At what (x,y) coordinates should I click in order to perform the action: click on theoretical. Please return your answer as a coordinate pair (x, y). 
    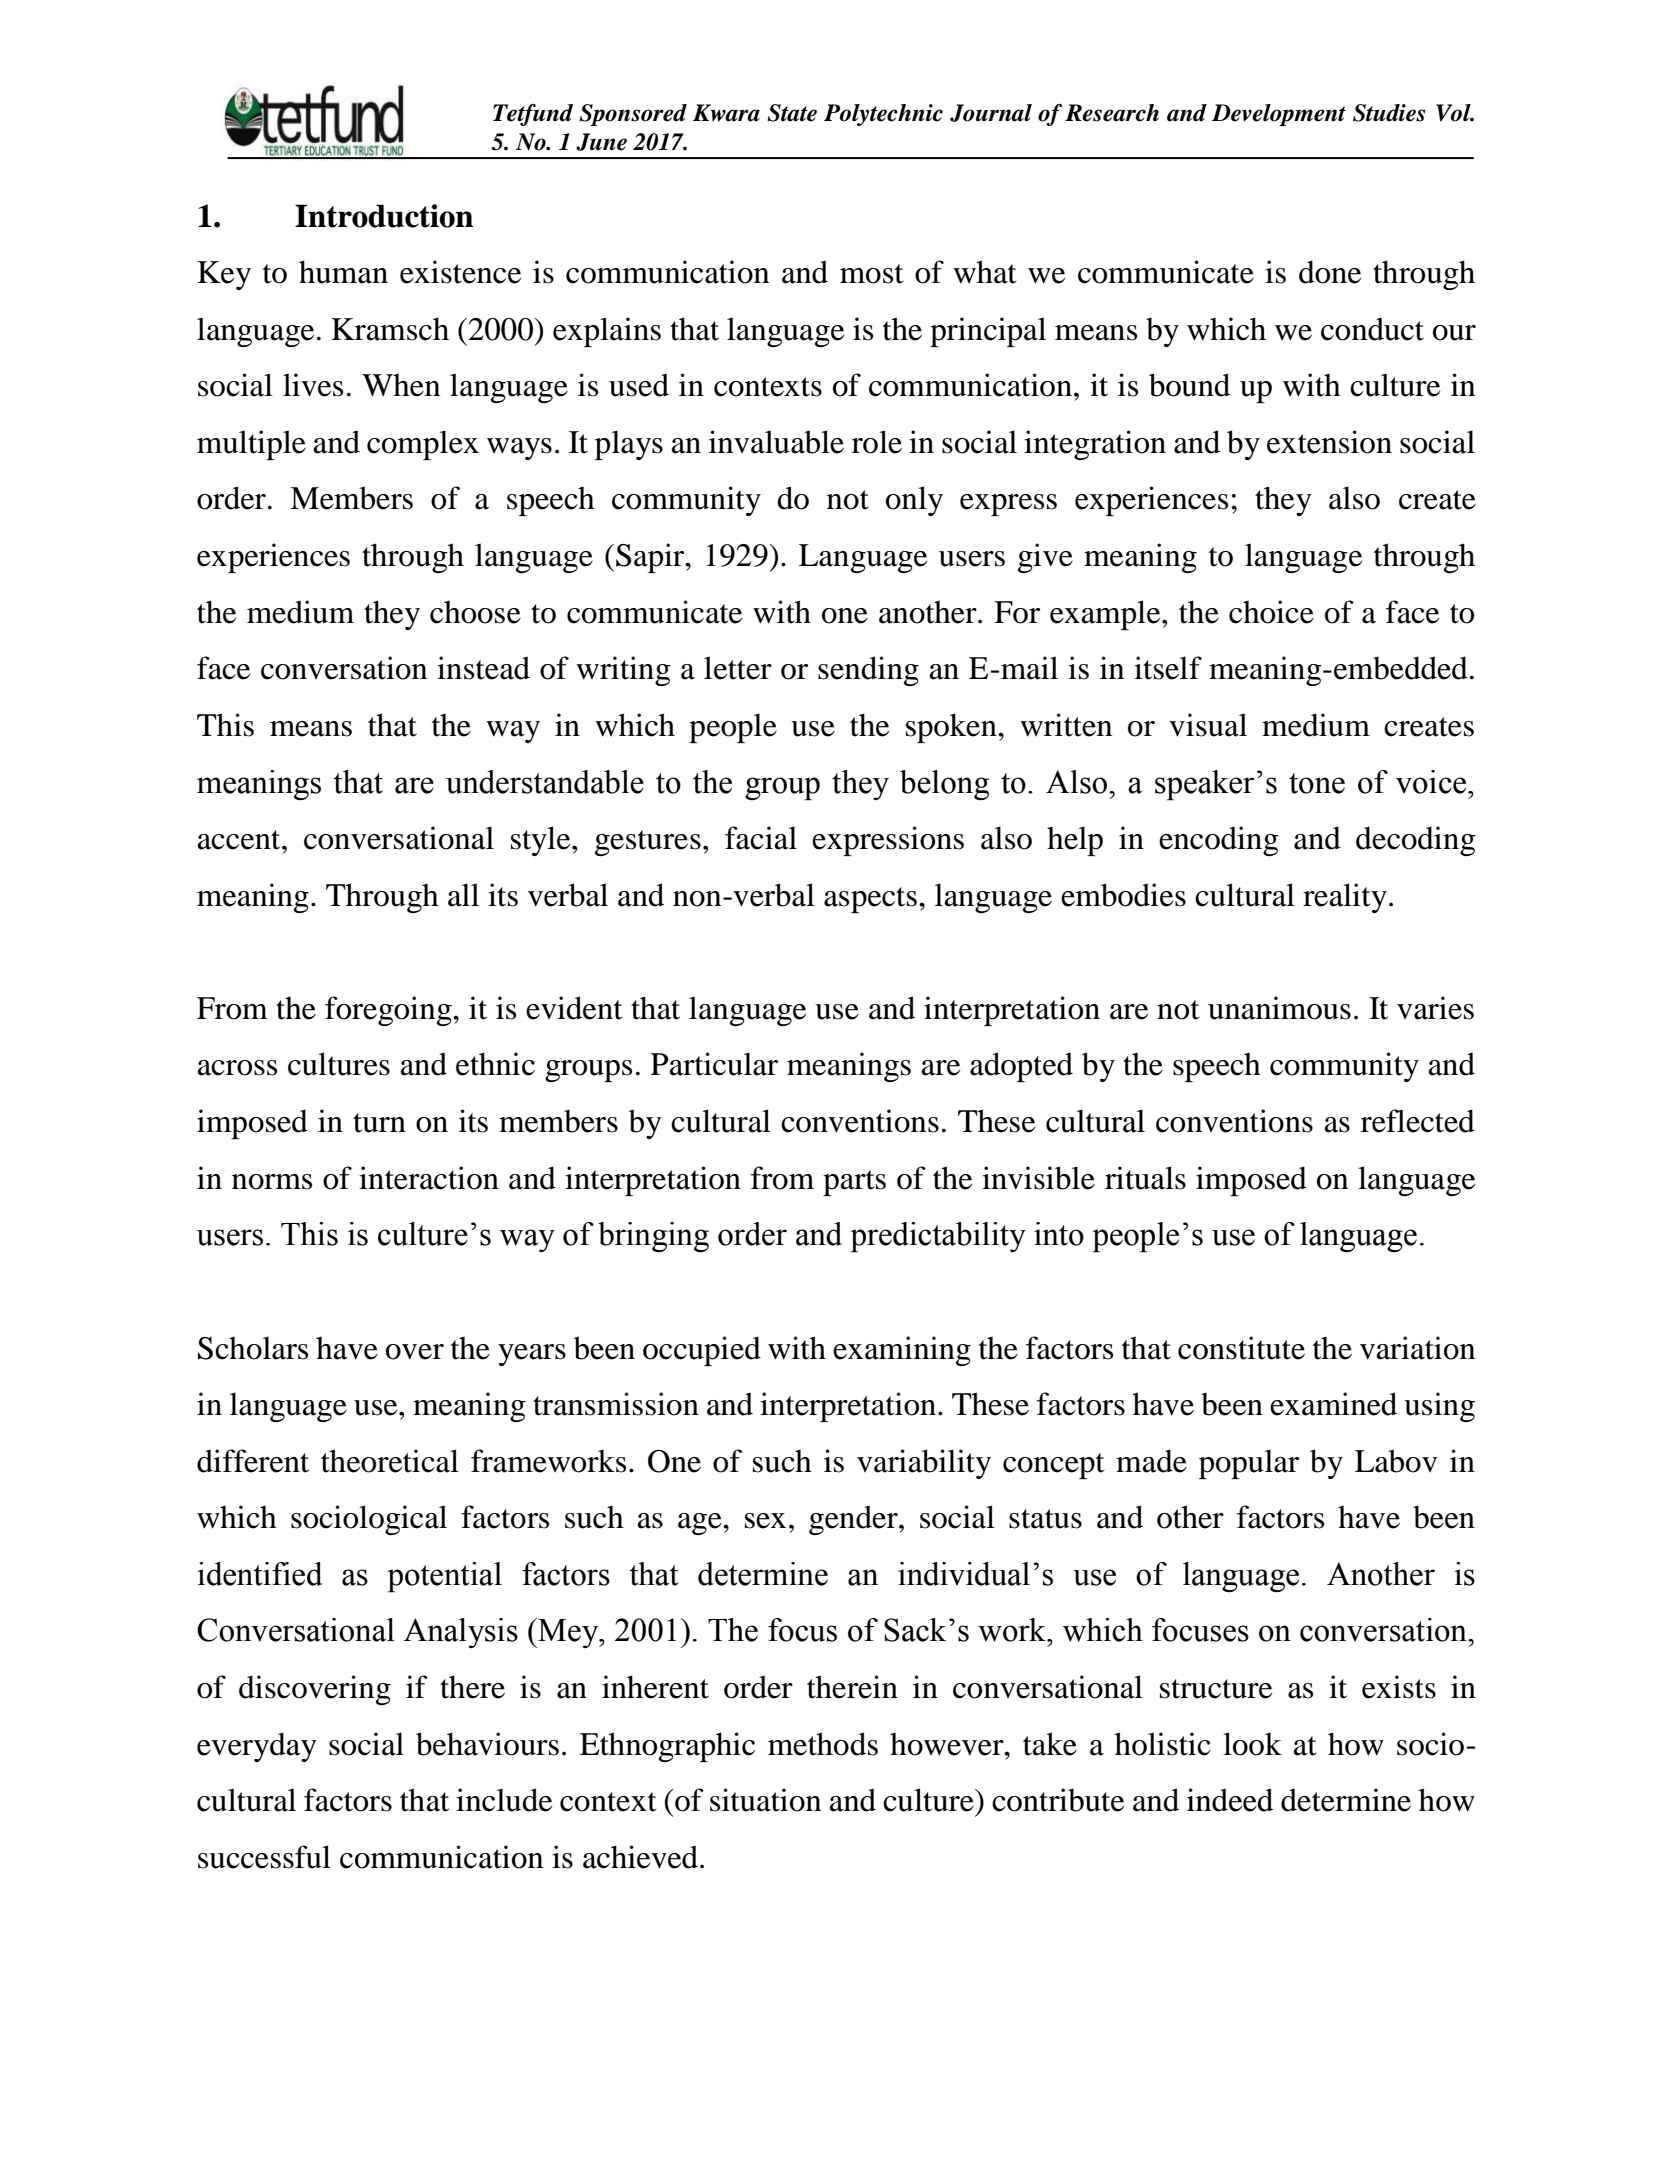
    Looking at the image, I should click on (390, 1461).
